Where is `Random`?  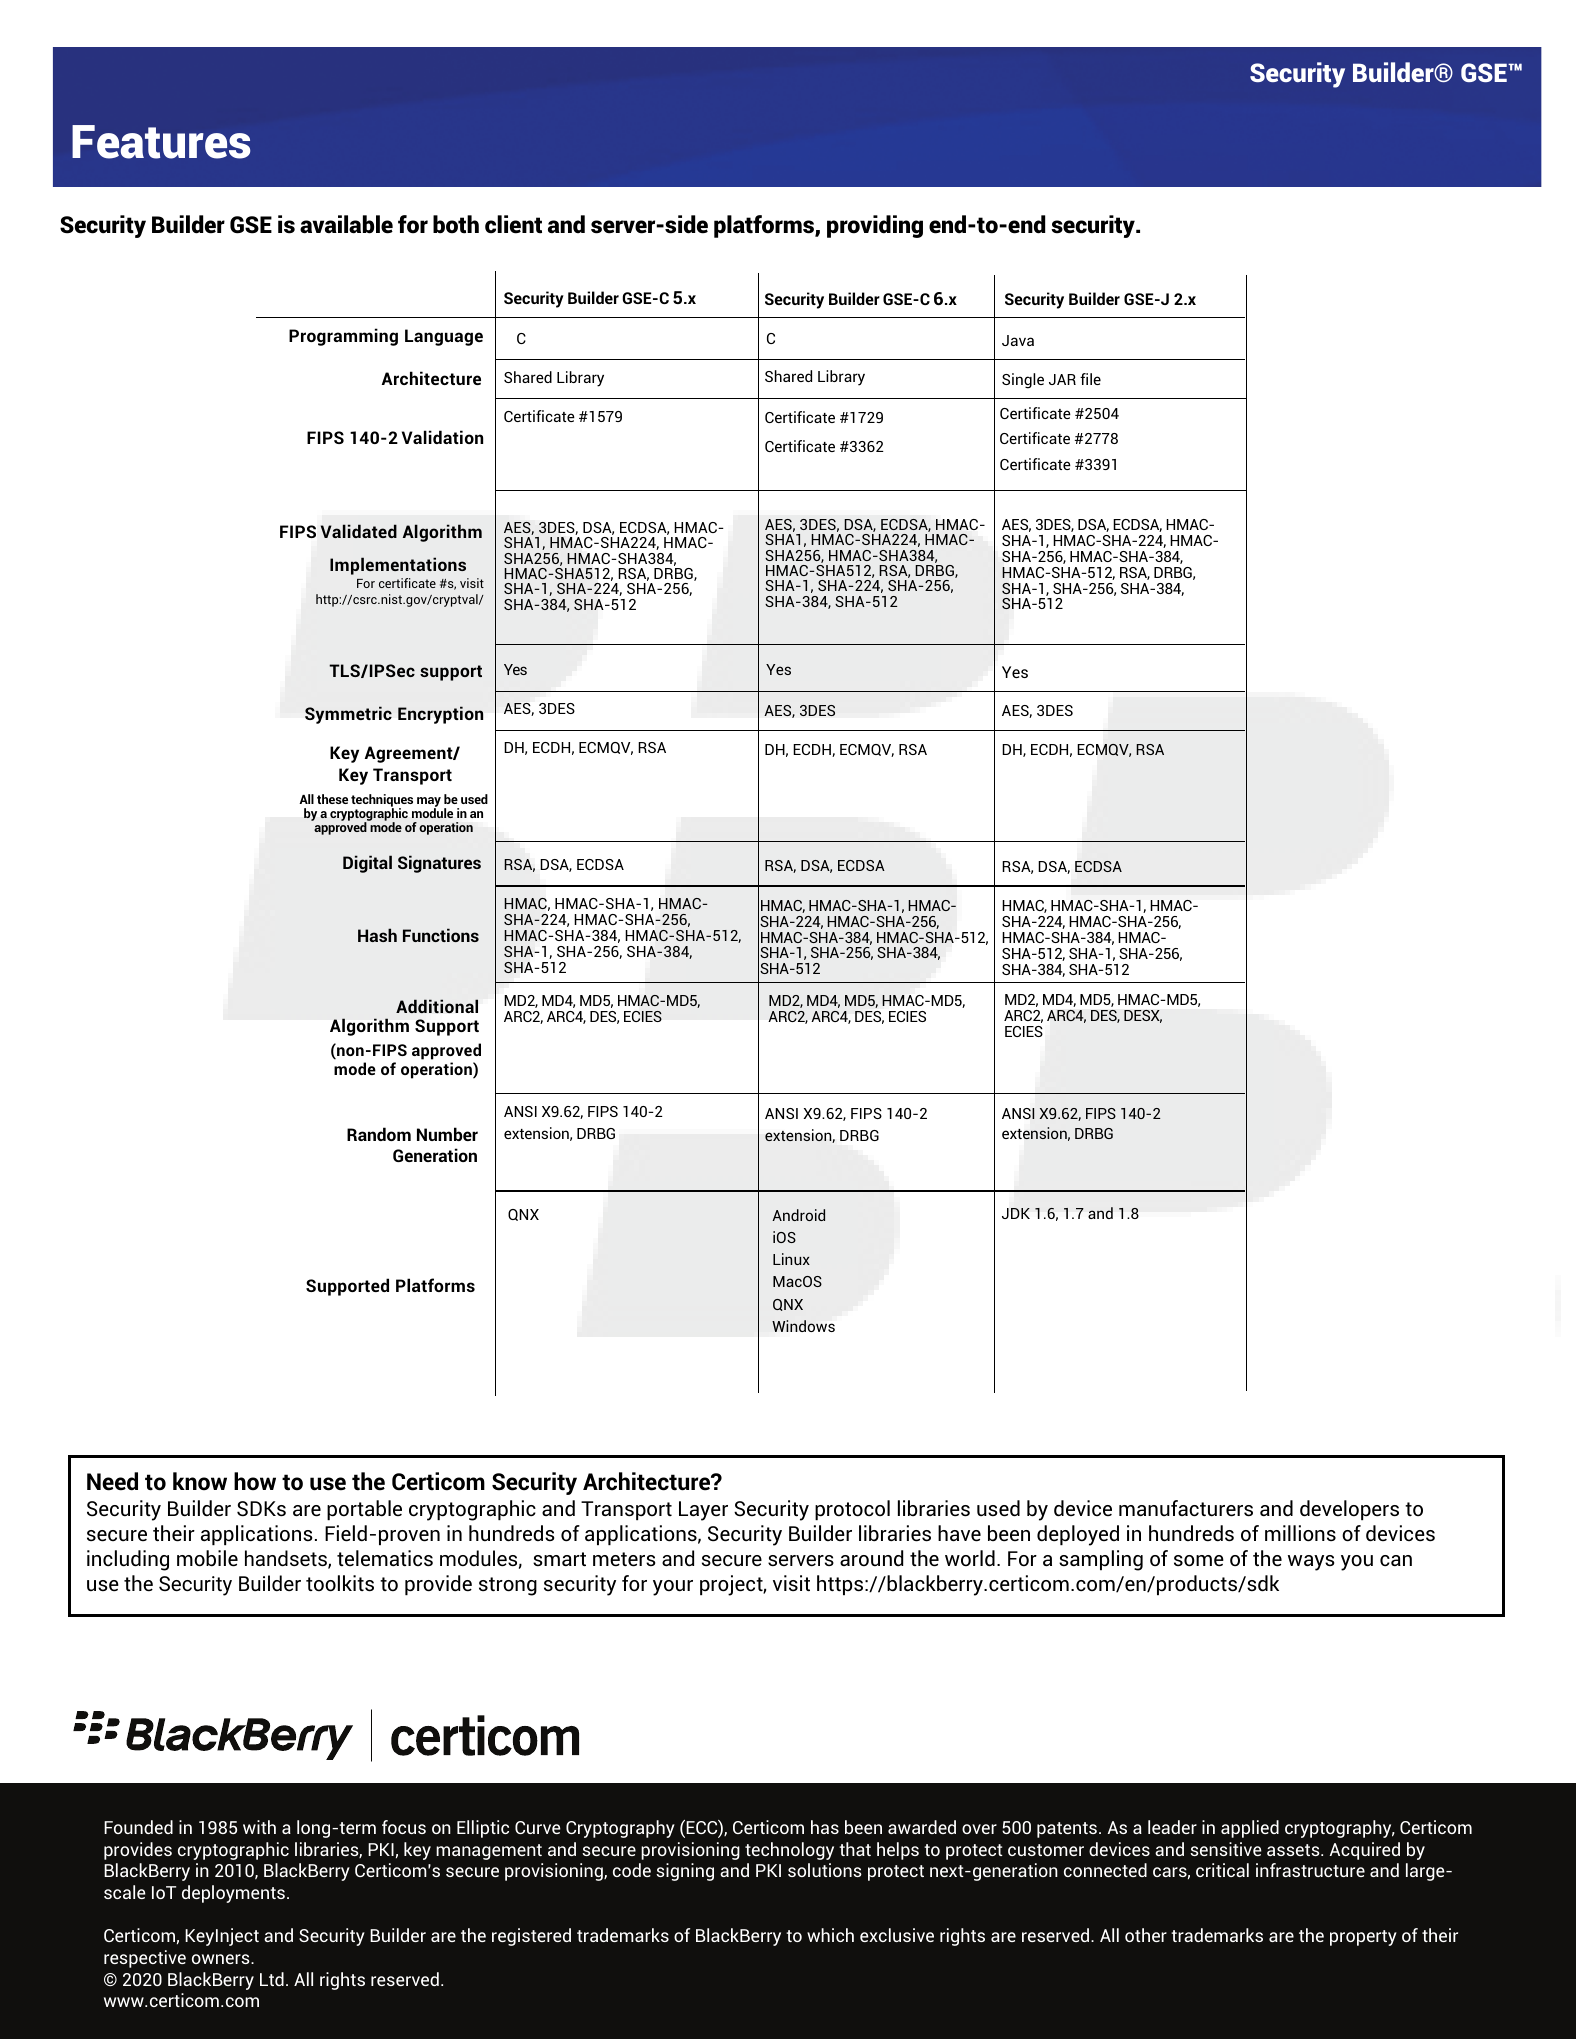 Random is located at coordinates (379, 1134).
